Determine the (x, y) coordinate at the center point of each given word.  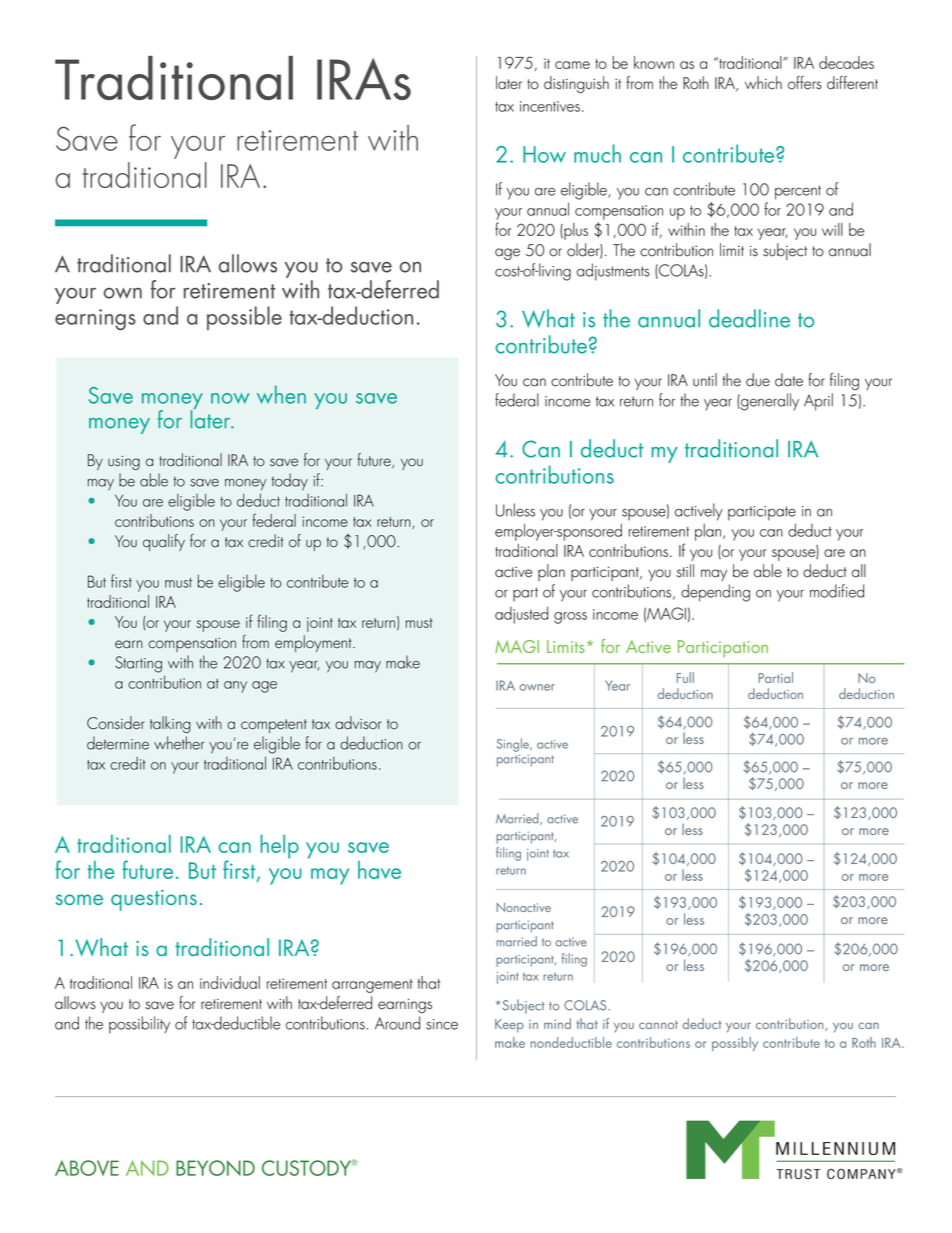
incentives (550, 106)
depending (715, 593)
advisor (358, 723)
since (442, 1024)
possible (244, 318)
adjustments (613, 272)
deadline (749, 318)
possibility (139, 1025)
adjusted (521, 615)
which (763, 83)
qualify (164, 542)
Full (685, 677)
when (281, 394)
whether (179, 743)
